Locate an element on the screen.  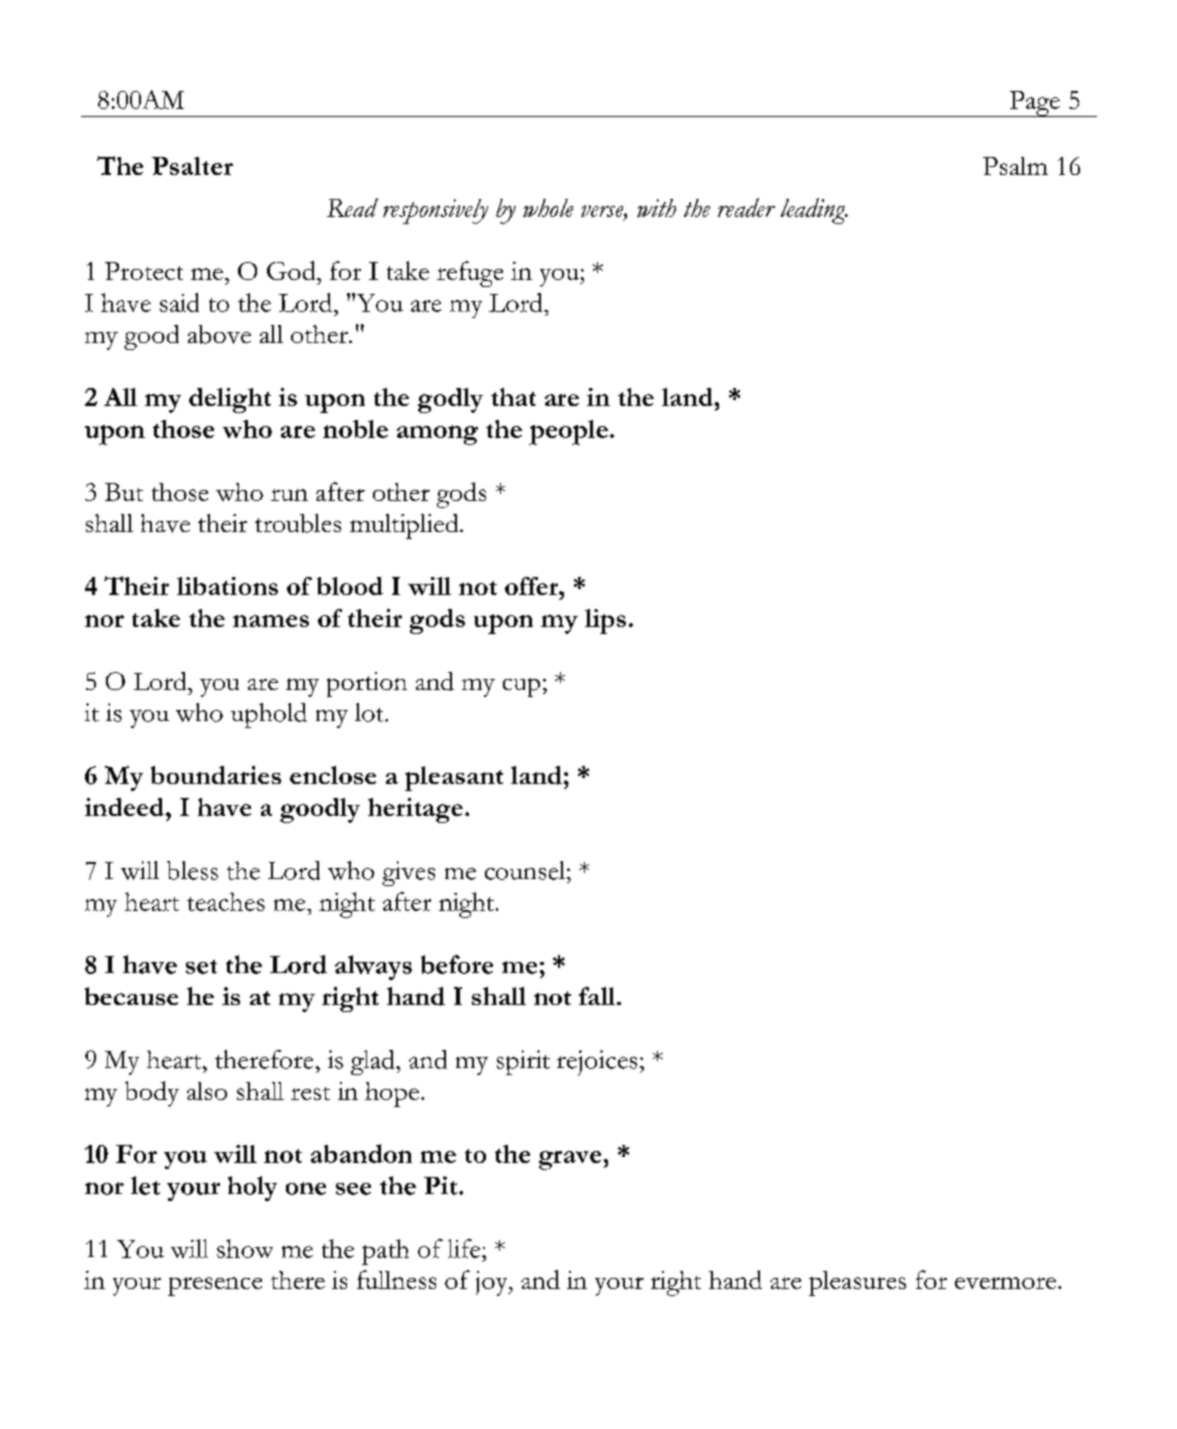
cup is located at coordinates (521, 687).
